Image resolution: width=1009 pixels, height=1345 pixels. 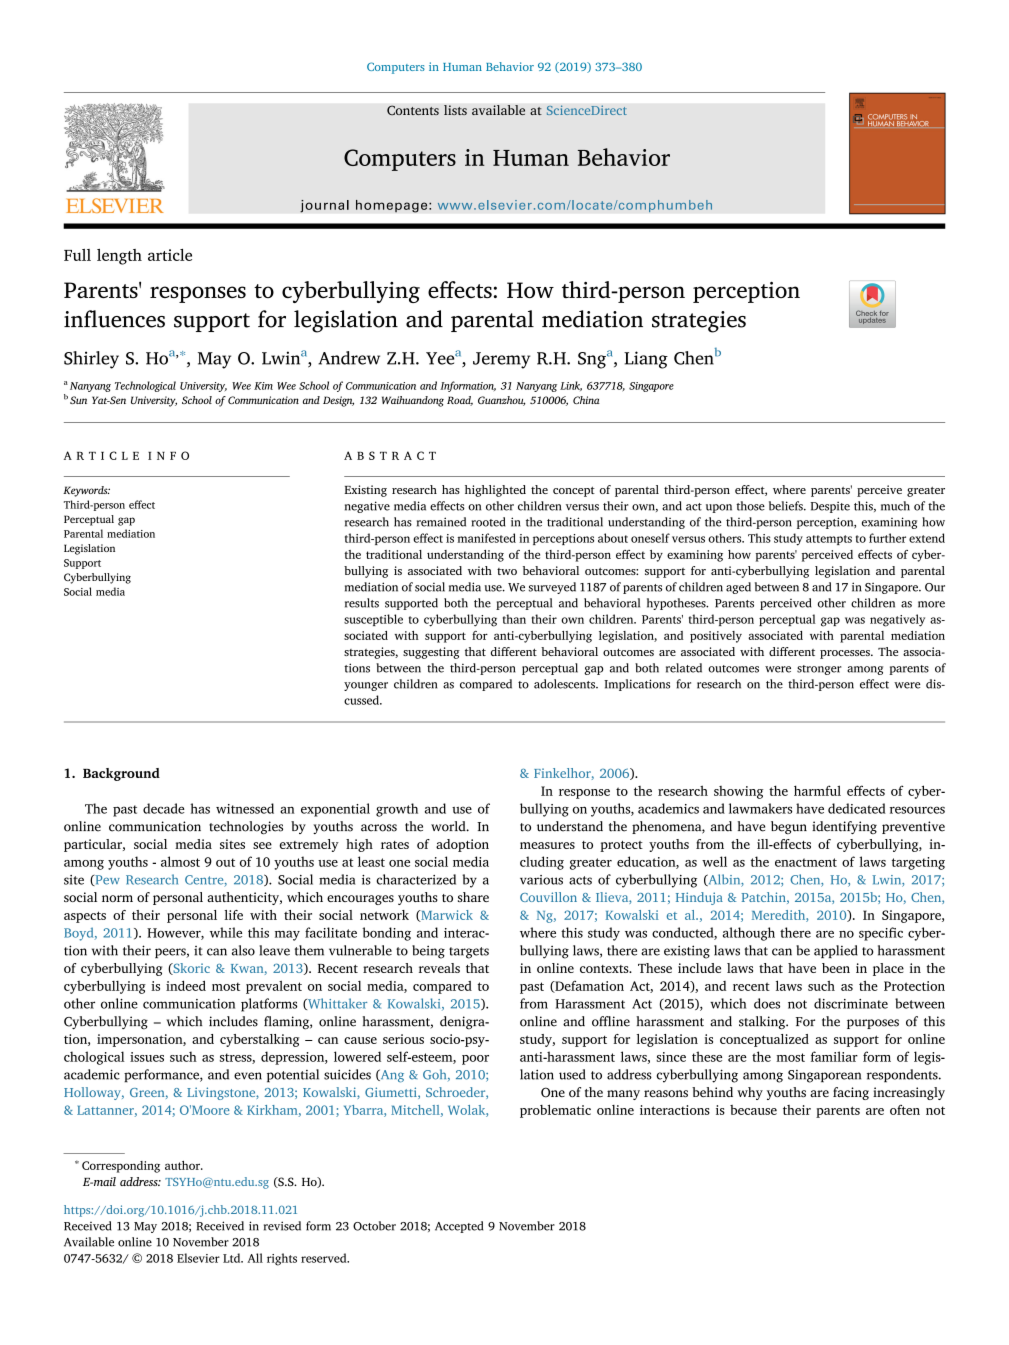 I want to click on Despite, so click(x=830, y=507).
